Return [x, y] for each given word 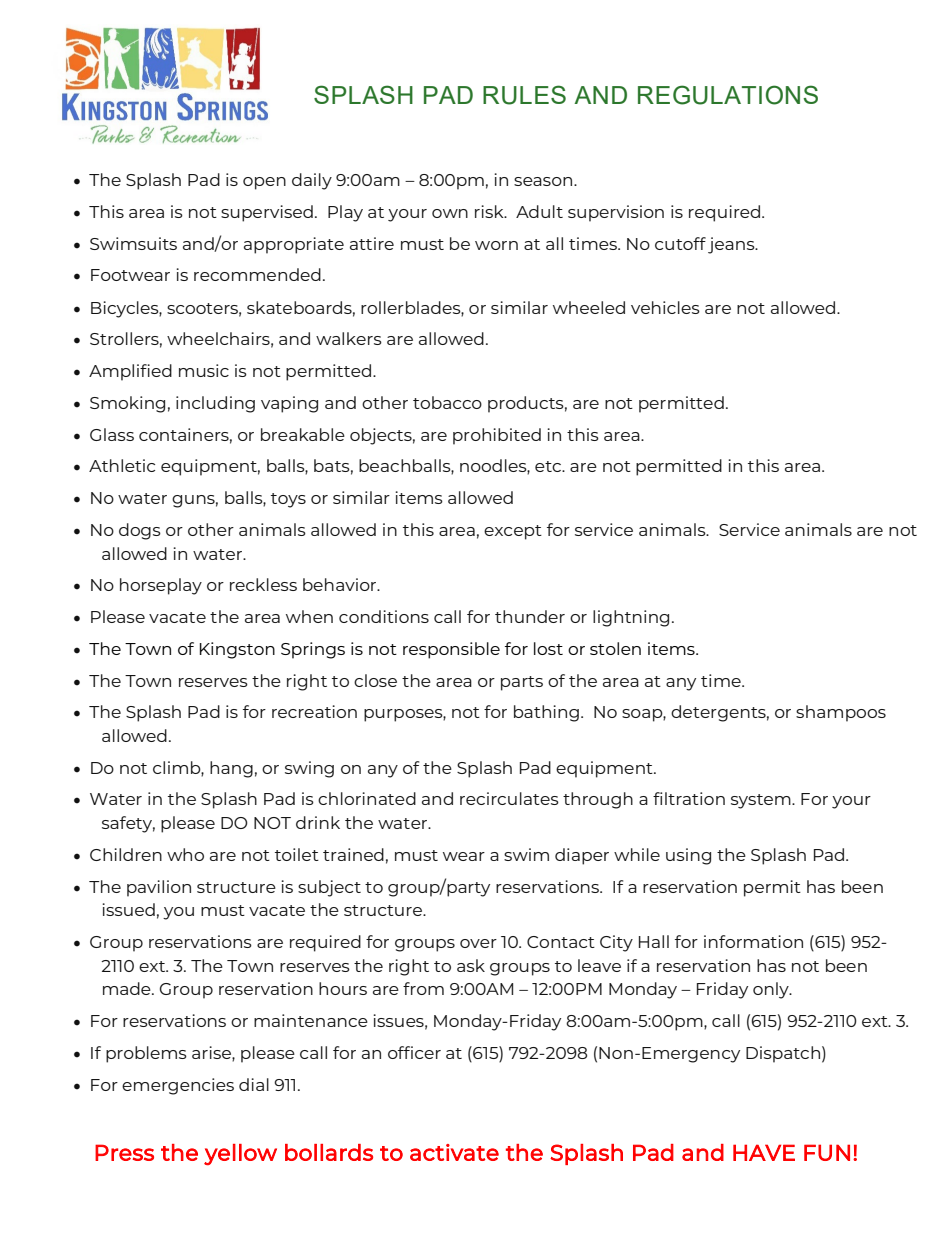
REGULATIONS [728, 95]
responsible [451, 650]
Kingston [237, 650]
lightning [631, 618]
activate [454, 1152]
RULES [524, 95]
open [264, 183]
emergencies [178, 1086]
